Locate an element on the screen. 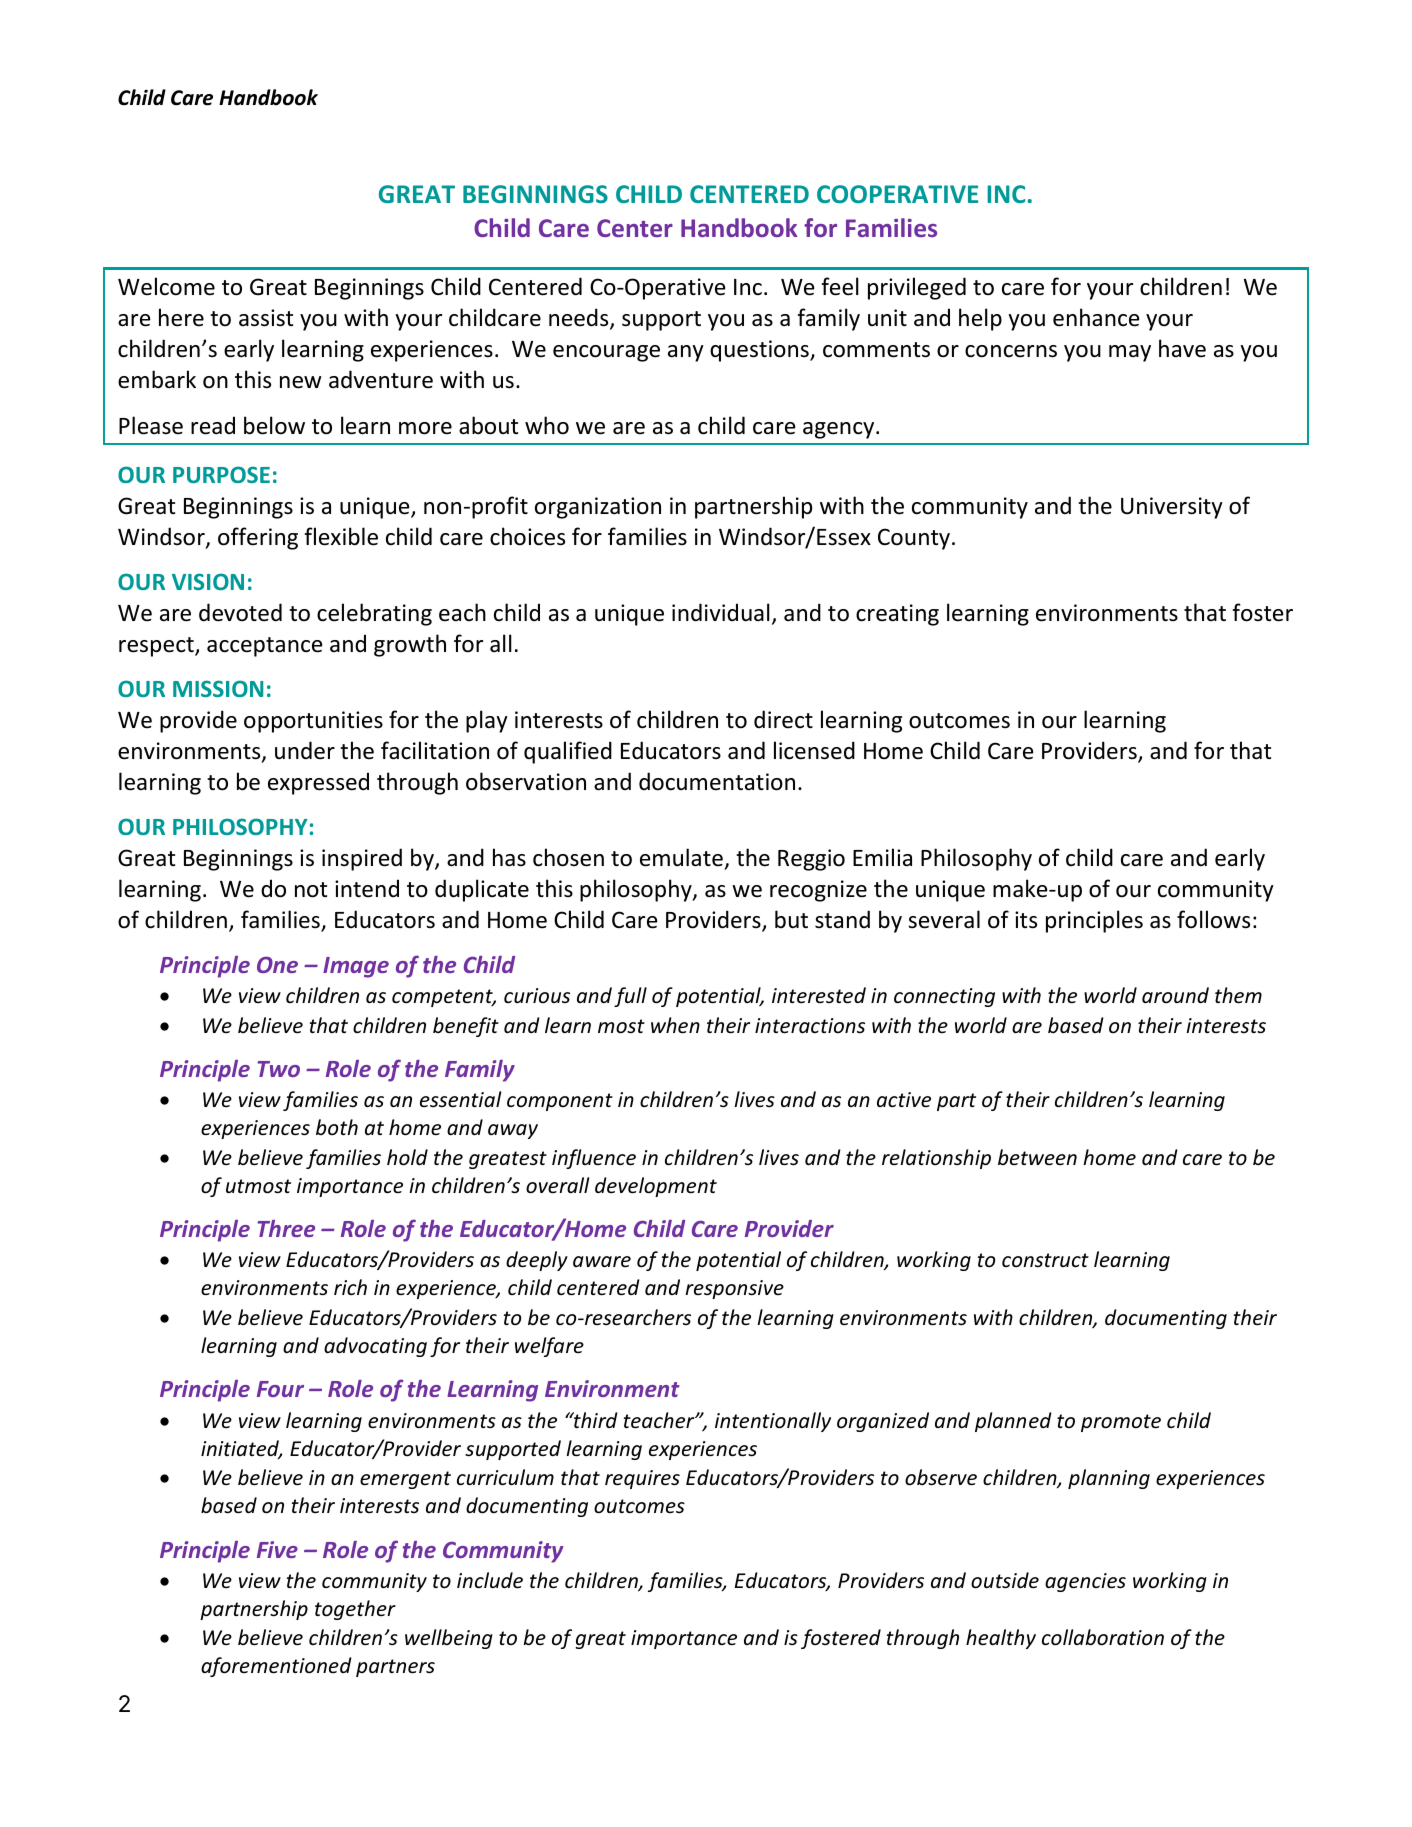 Image resolution: width=1412 pixels, height=1827 pixels. around is located at coordinates (1175, 995).
